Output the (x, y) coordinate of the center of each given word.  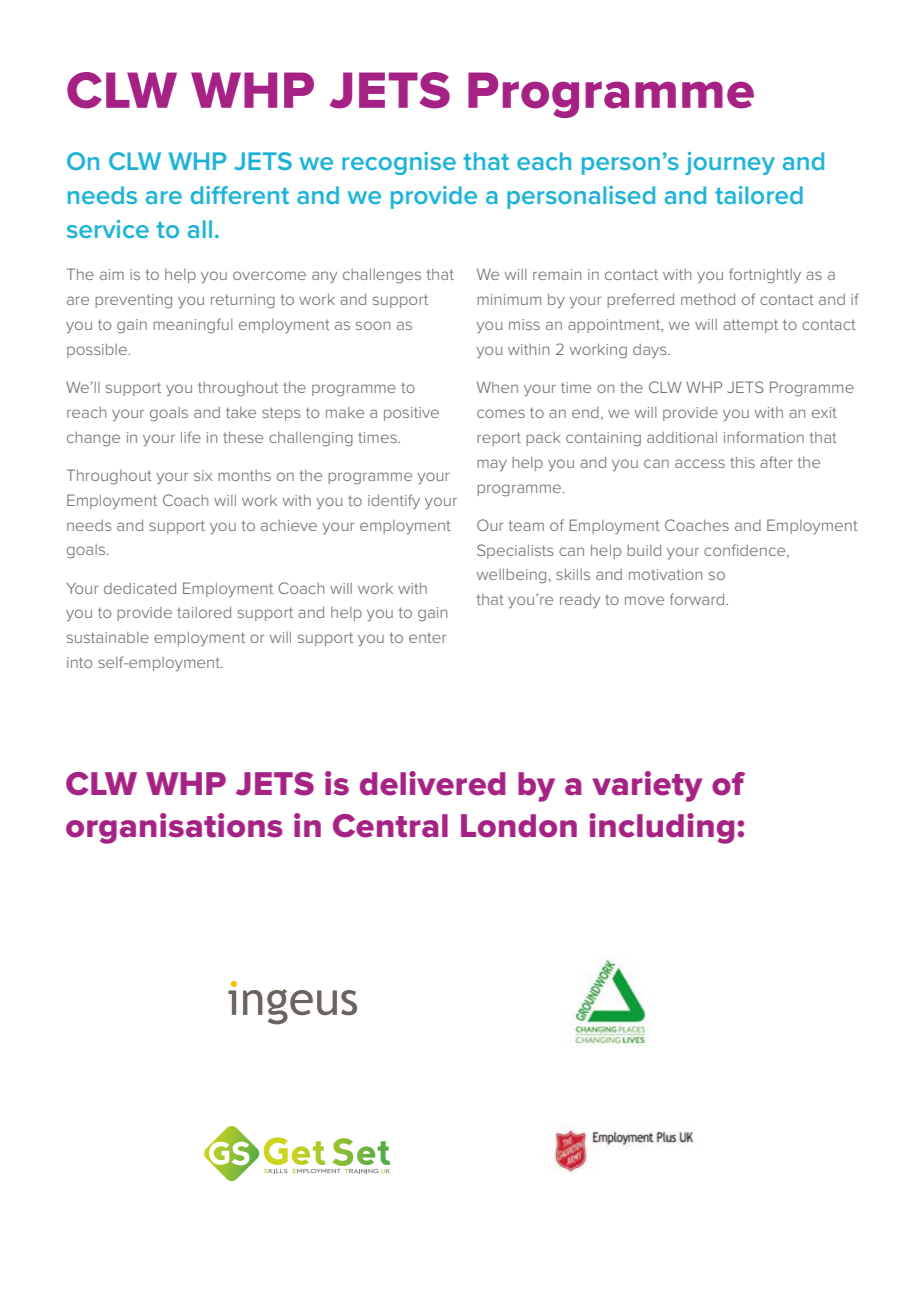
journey (730, 163)
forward (698, 599)
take (241, 412)
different (240, 195)
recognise (399, 163)
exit (824, 412)
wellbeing (511, 576)
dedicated (140, 588)
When (497, 387)
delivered (432, 783)
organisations (174, 828)
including (661, 828)
